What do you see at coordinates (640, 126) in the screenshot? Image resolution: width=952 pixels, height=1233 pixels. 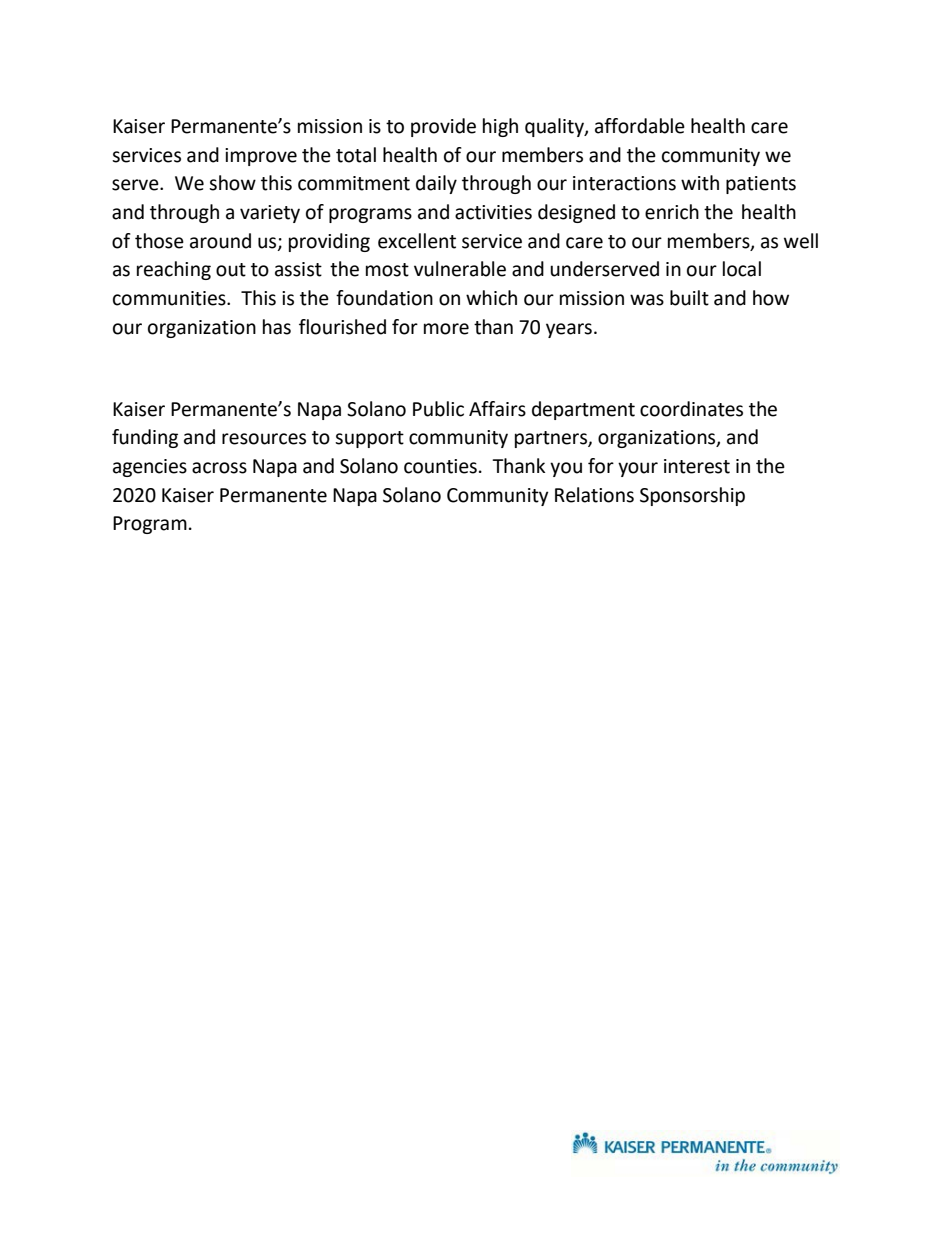 I see `affordable` at bounding box center [640, 126].
